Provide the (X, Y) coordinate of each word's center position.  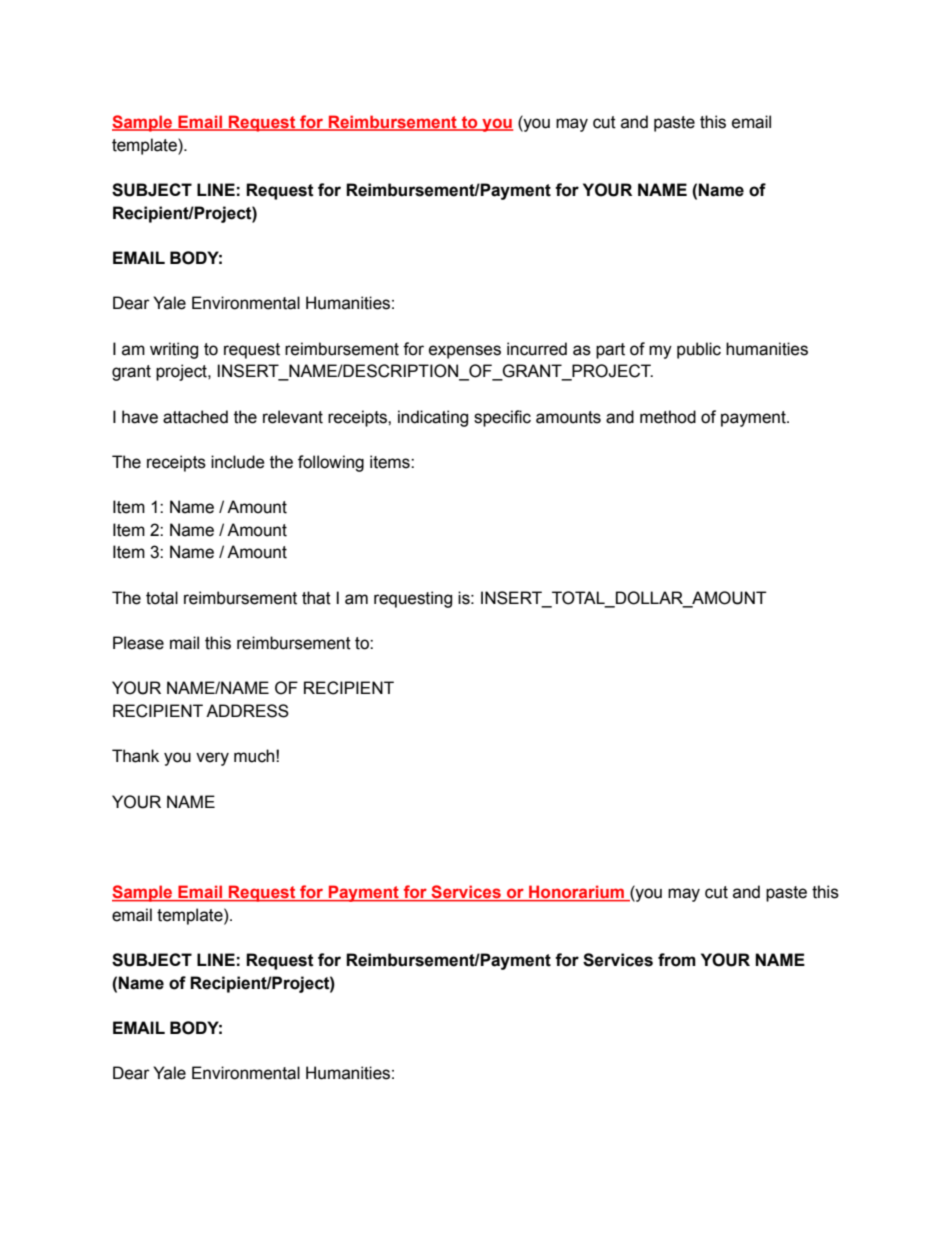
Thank (135, 756)
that (316, 598)
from (677, 960)
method (668, 417)
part (610, 351)
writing (174, 350)
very (212, 759)
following (331, 463)
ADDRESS (247, 711)
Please (138, 643)
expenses (465, 352)
